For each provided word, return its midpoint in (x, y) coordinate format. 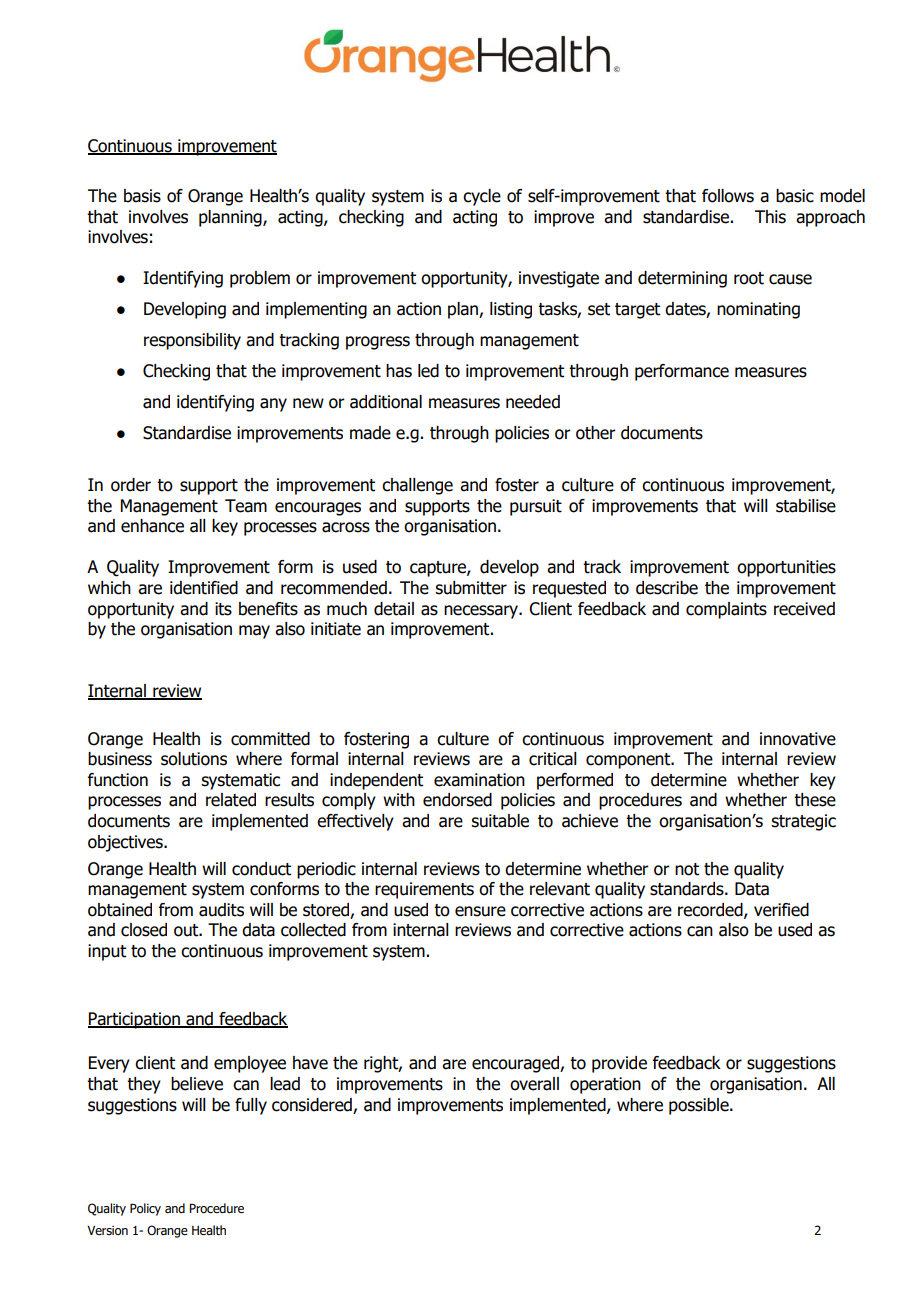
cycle (482, 197)
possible (700, 1106)
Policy (145, 1209)
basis (142, 196)
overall (534, 1084)
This (770, 217)
